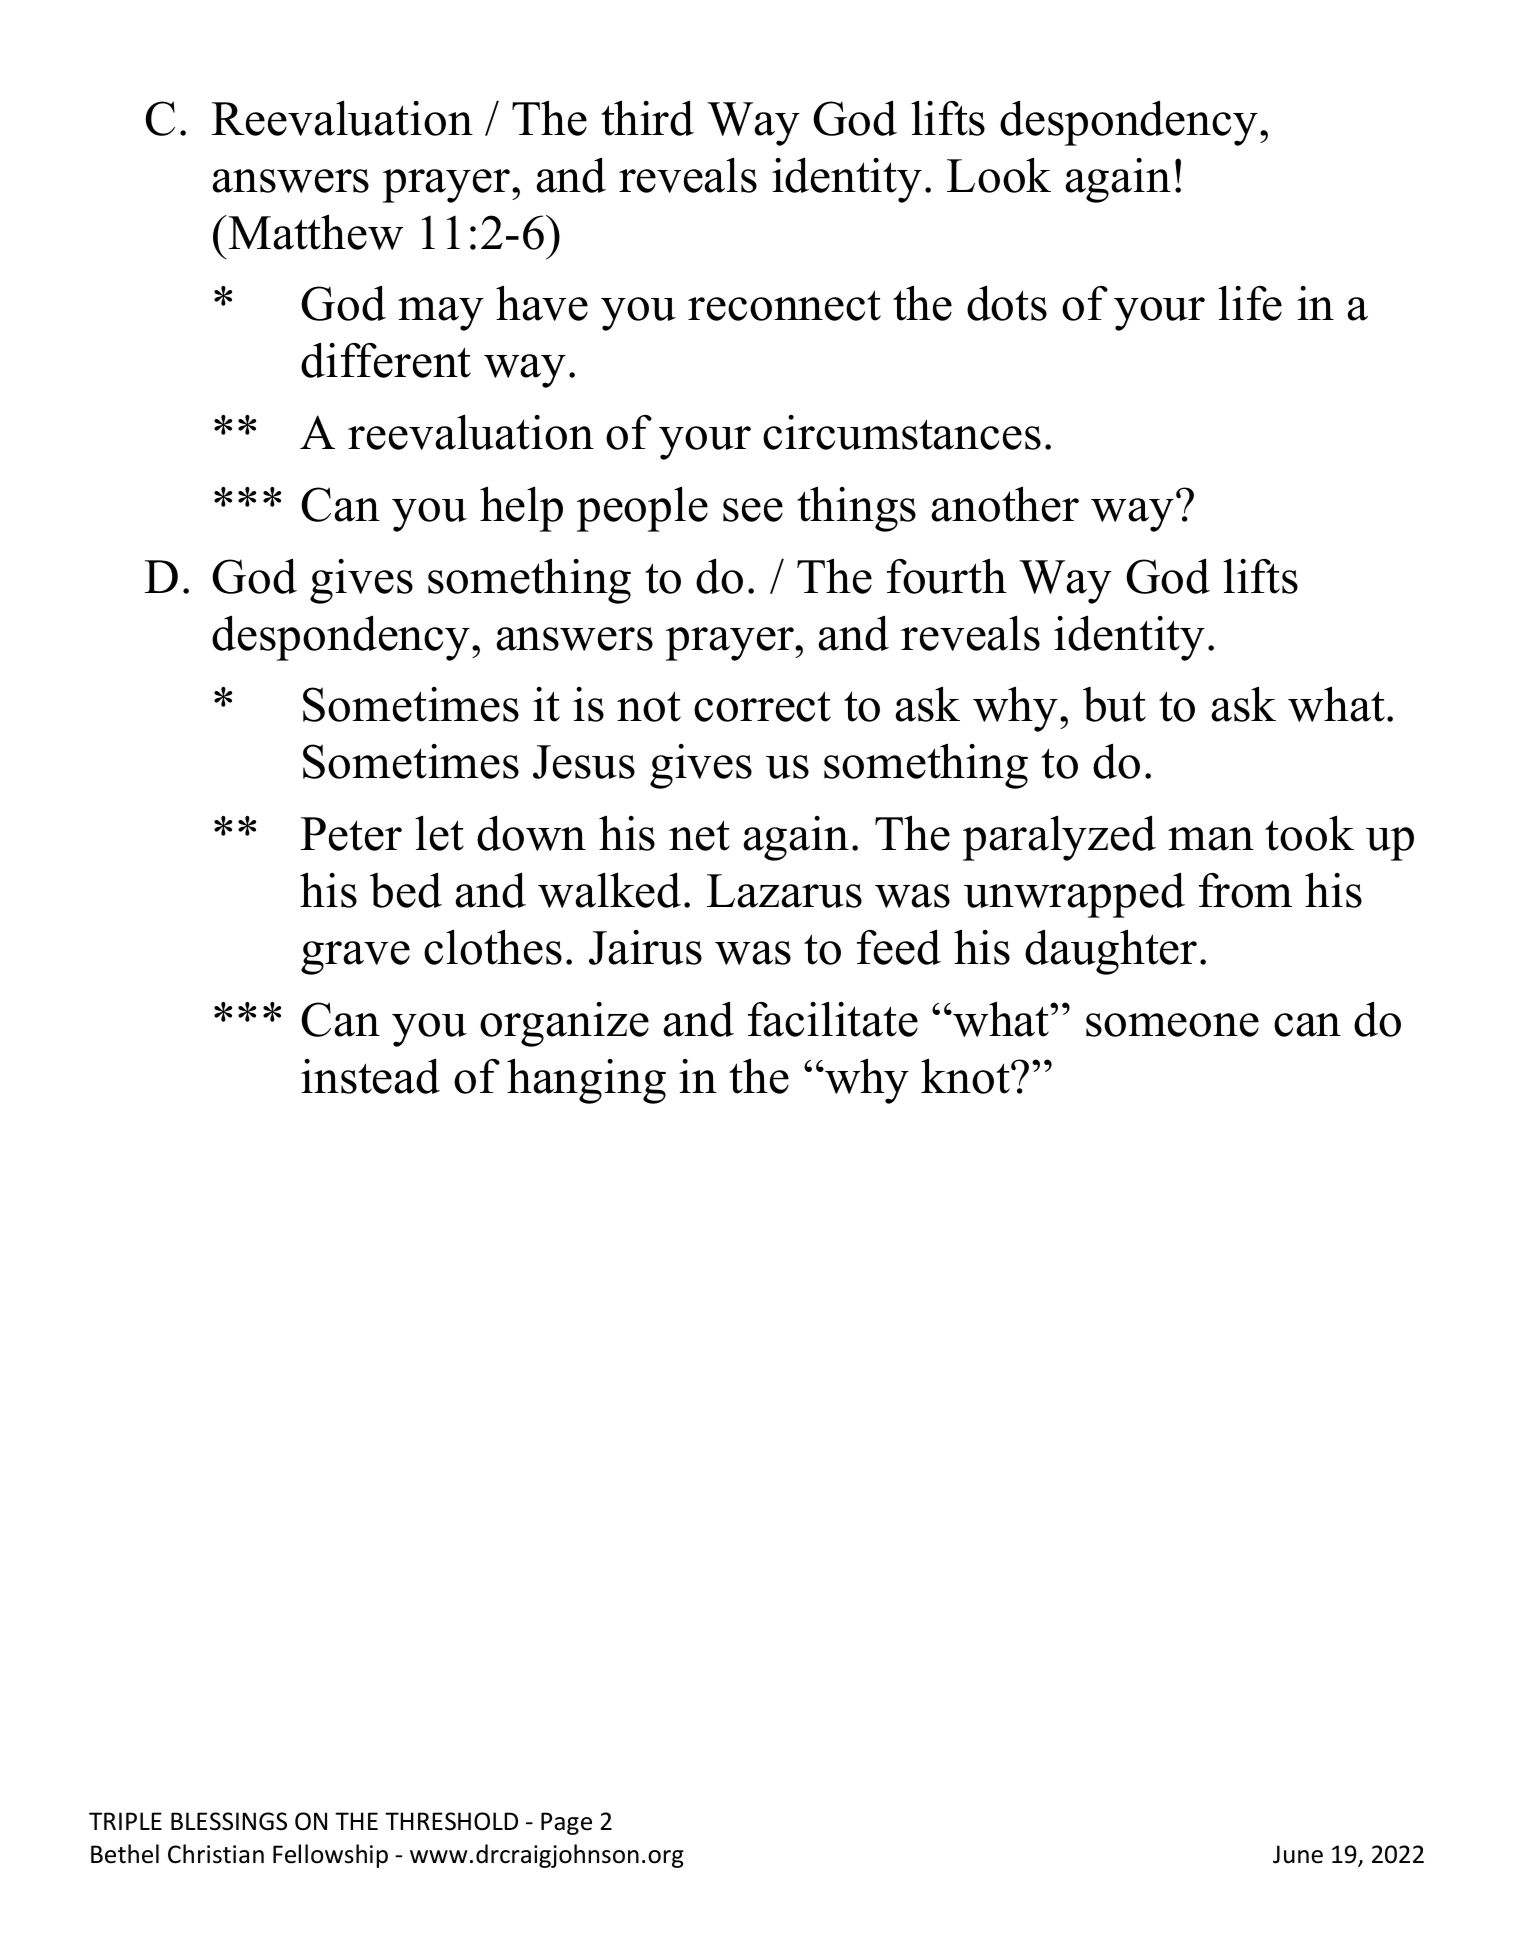 The width and height of the document is (1515, 1960). Describe the element at coordinates (1298, 1854) in the document. I see `June` at that location.
